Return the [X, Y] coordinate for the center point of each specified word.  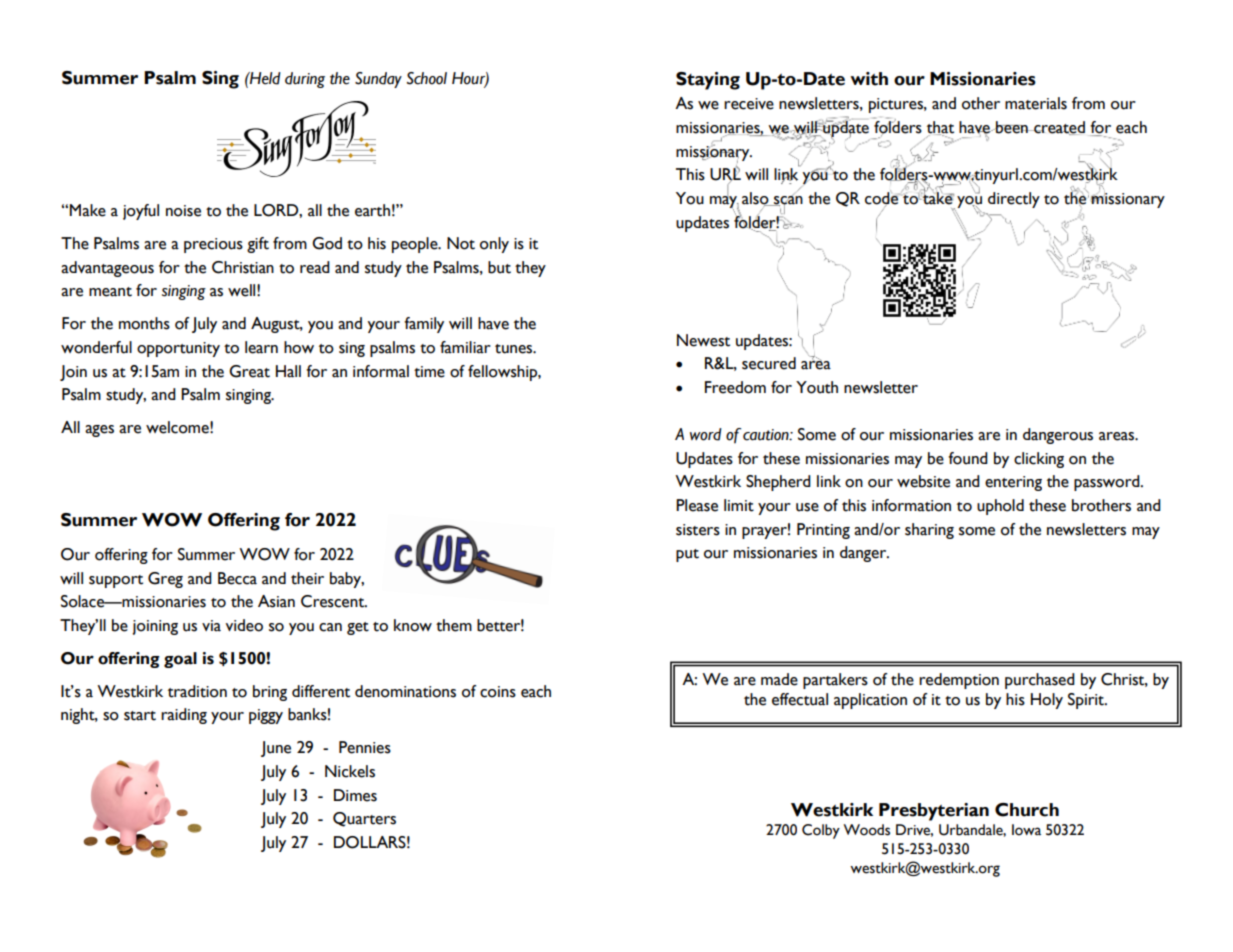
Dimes [355, 795]
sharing [929, 531]
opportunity [178, 349]
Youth [817, 387]
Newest [703, 340]
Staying [708, 81]
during [305, 80]
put [687, 555]
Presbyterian [934, 812]
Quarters [364, 819]
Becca [237, 578]
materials [1036, 103]
